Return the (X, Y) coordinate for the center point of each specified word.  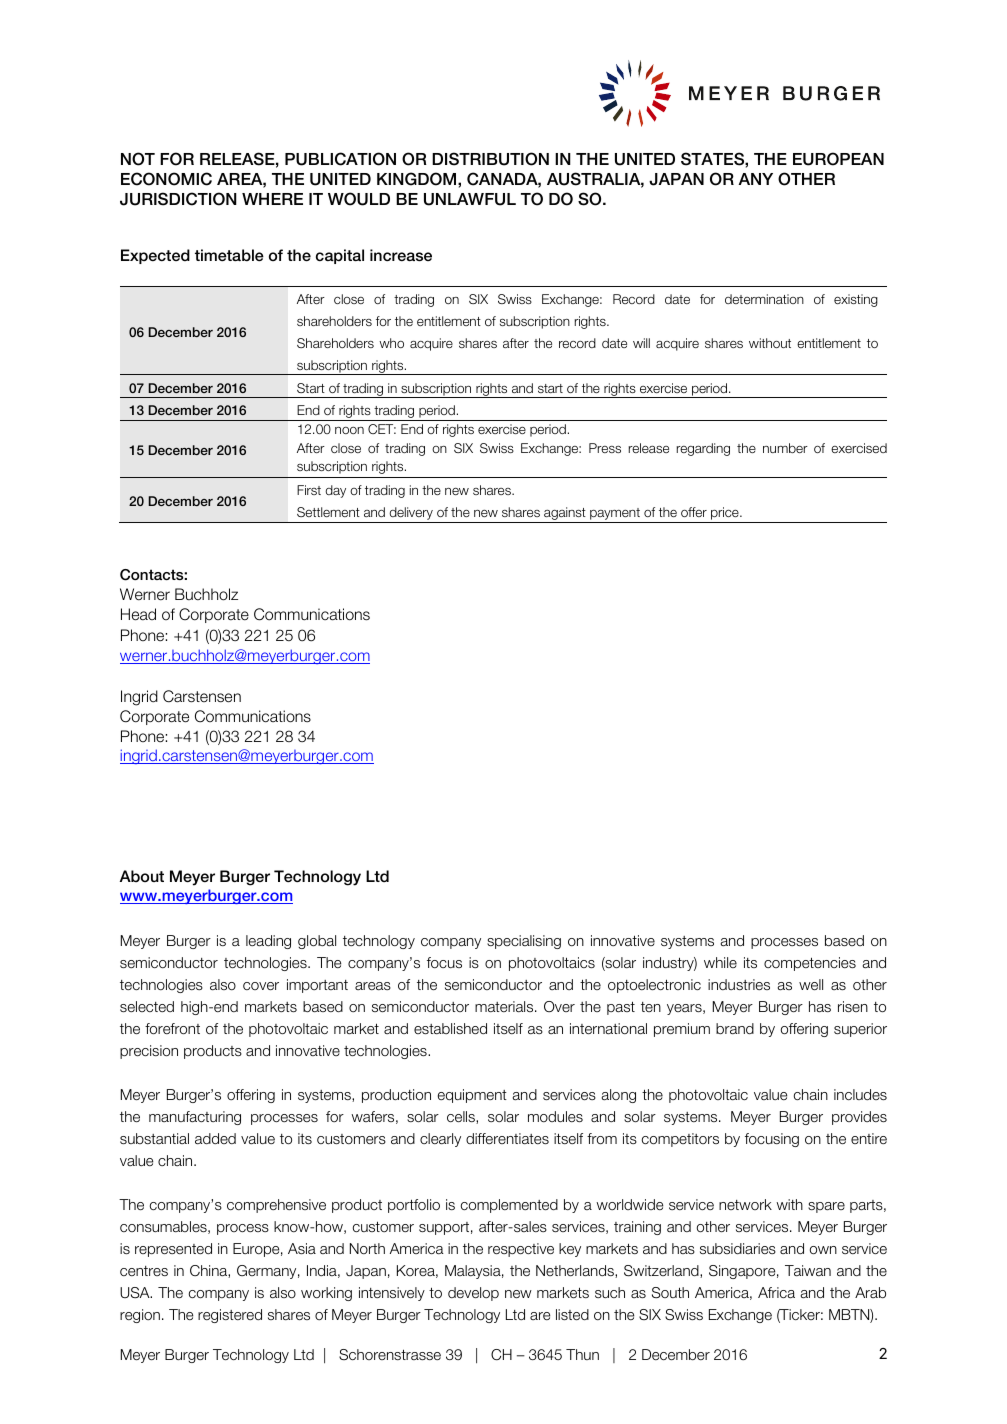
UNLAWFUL (470, 199)
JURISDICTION (178, 199)
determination (764, 299)
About (142, 876)
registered (230, 1316)
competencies (810, 964)
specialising (524, 942)
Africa (776, 1293)
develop (473, 1294)
